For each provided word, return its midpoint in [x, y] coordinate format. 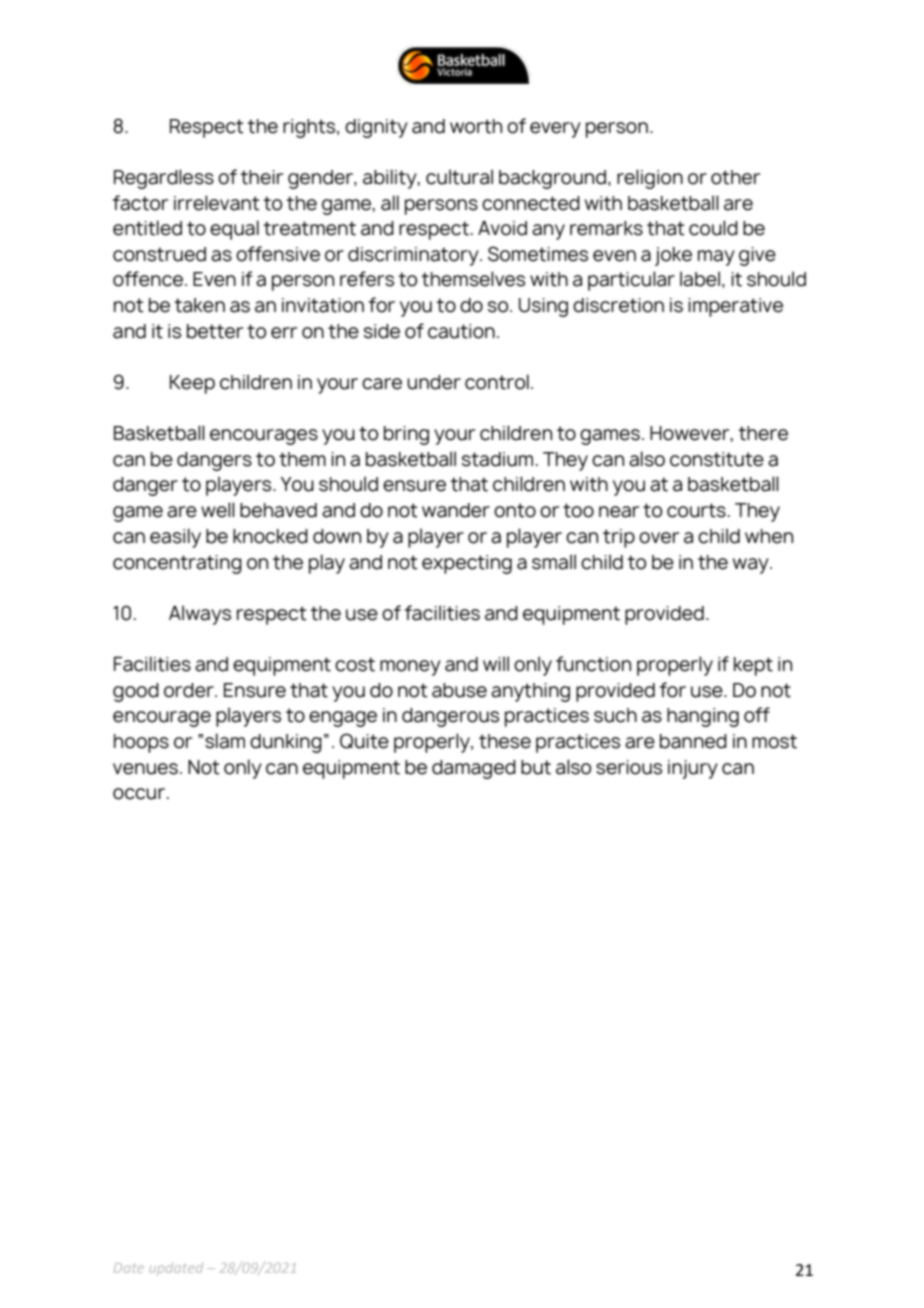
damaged [474, 769]
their [261, 177]
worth [476, 126]
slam [225, 741]
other [735, 177]
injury [693, 769]
